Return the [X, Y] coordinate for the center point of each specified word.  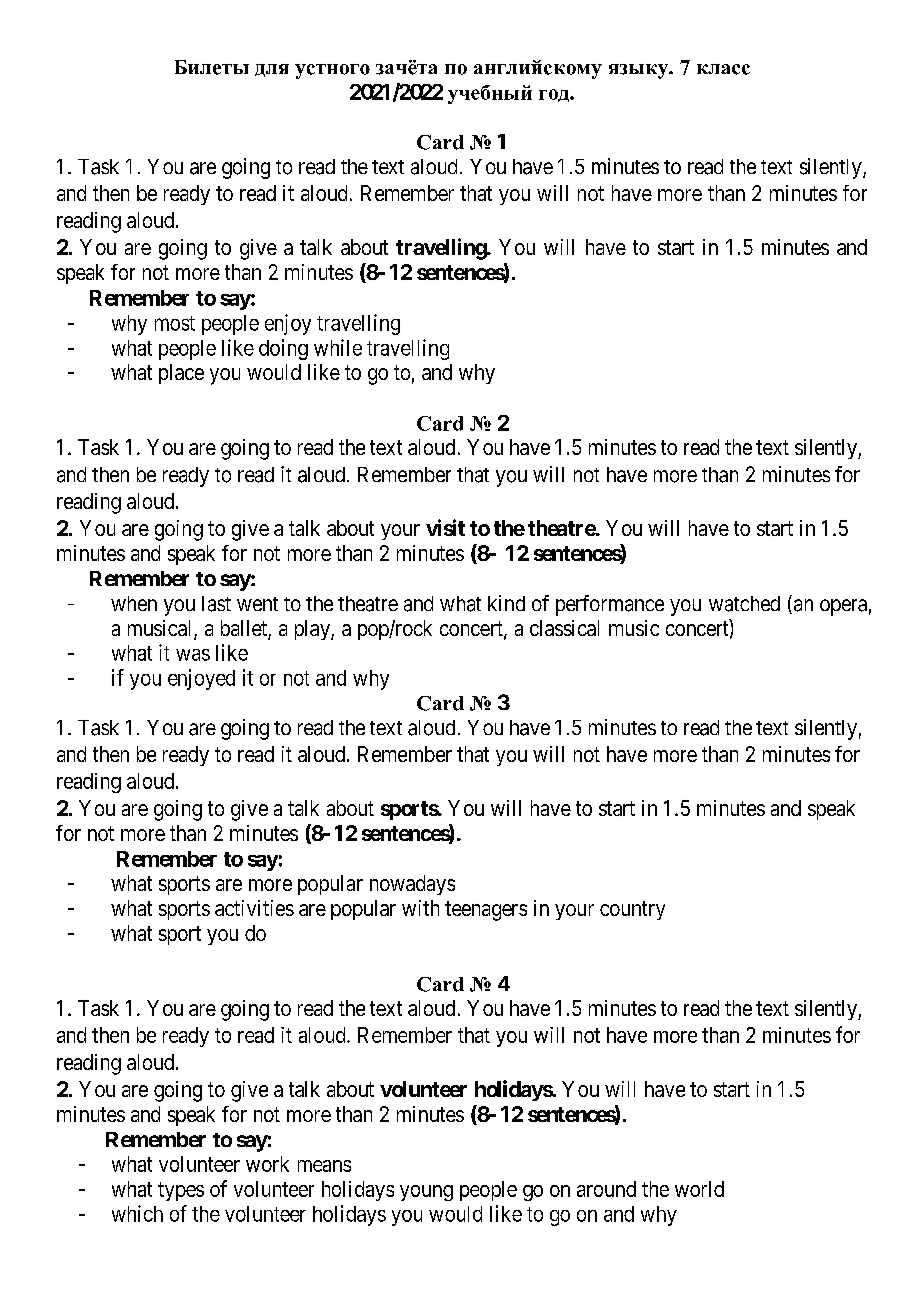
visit [445, 527]
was [193, 655]
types [181, 1191]
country [632, 910]
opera [843, 607]
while [338, 347]
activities [254, 908]
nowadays [412, 885]
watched [744, 604]
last [216, 604]
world [699, 1189]
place [181, 374]
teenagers [486, 911]
